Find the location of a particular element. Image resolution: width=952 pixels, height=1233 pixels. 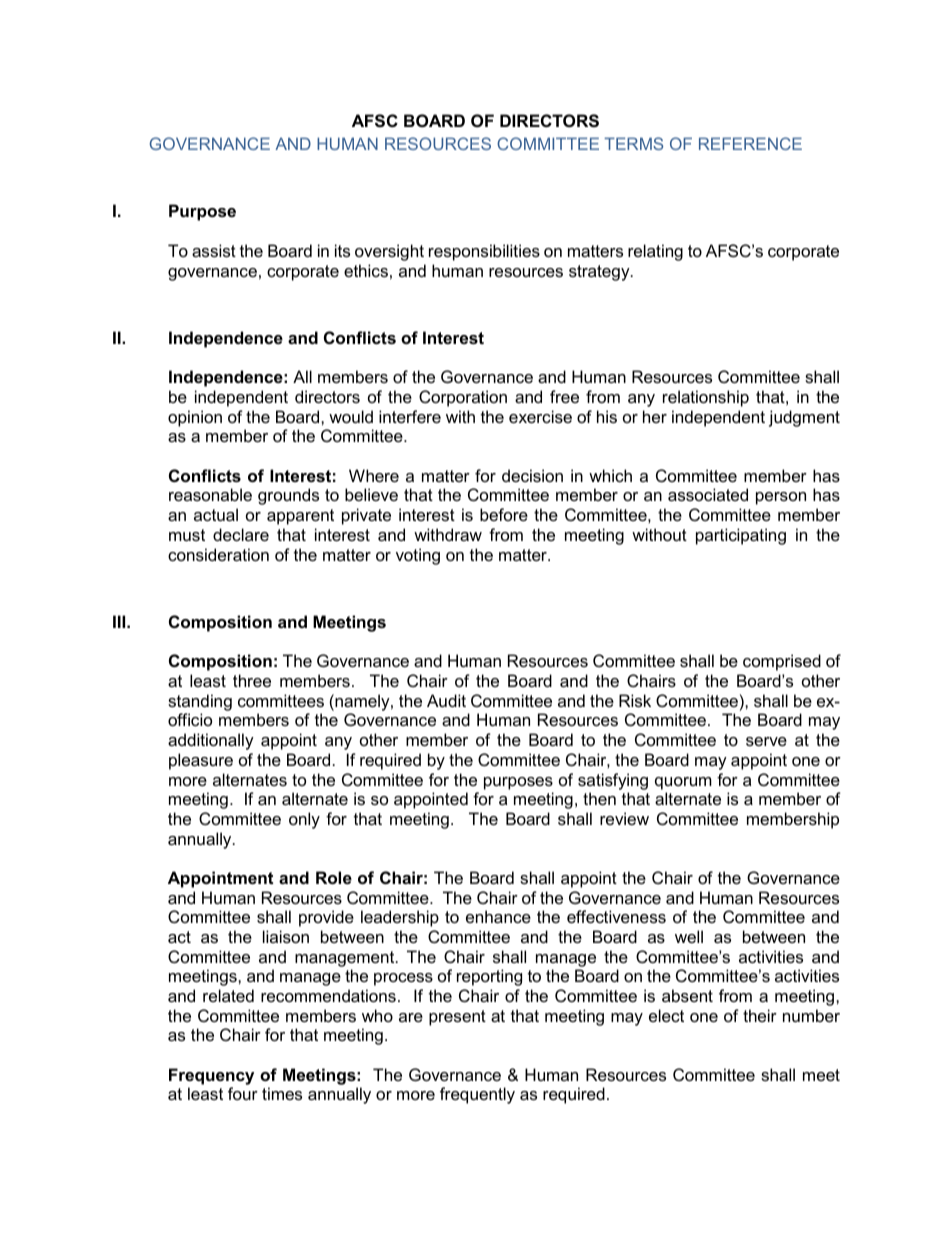

Audit is located at coordinates (446, 700).
